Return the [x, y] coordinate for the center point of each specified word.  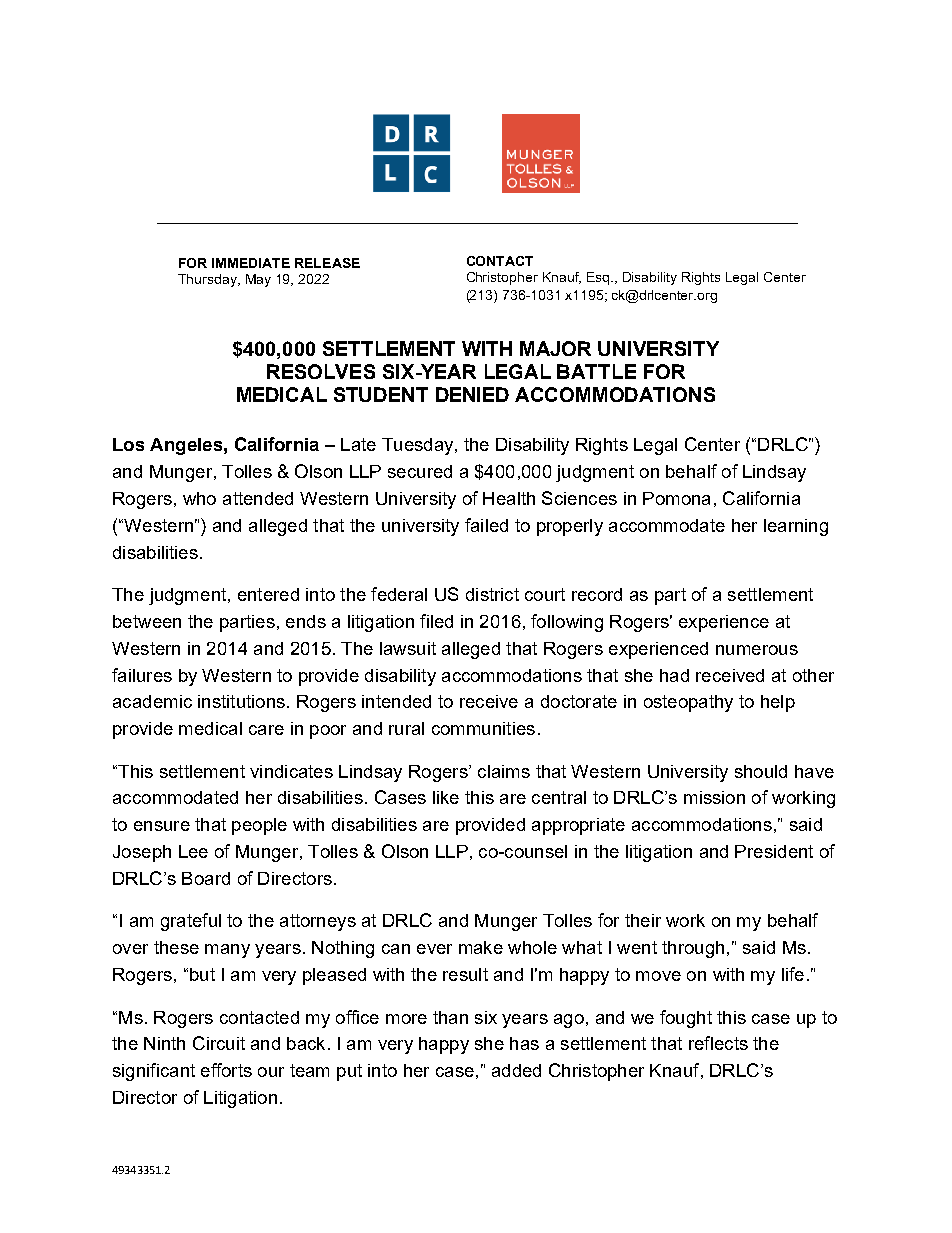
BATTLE [596, 371]
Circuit [219, 1043]
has [524, 1043]
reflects [718, 1043]
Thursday [208, 280]
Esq [599, 278]
